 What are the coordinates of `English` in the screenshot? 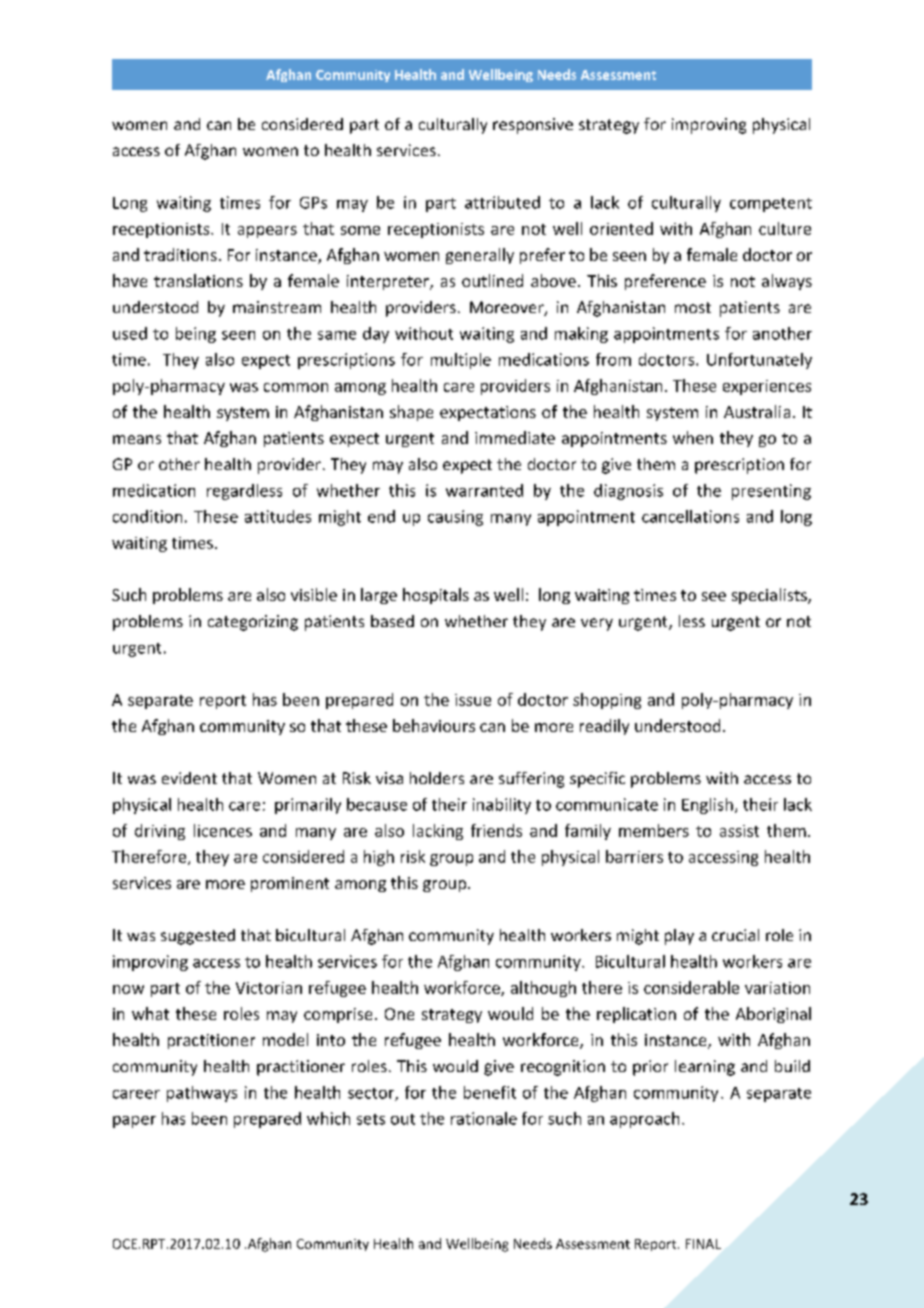 It's located at (707, 806).
